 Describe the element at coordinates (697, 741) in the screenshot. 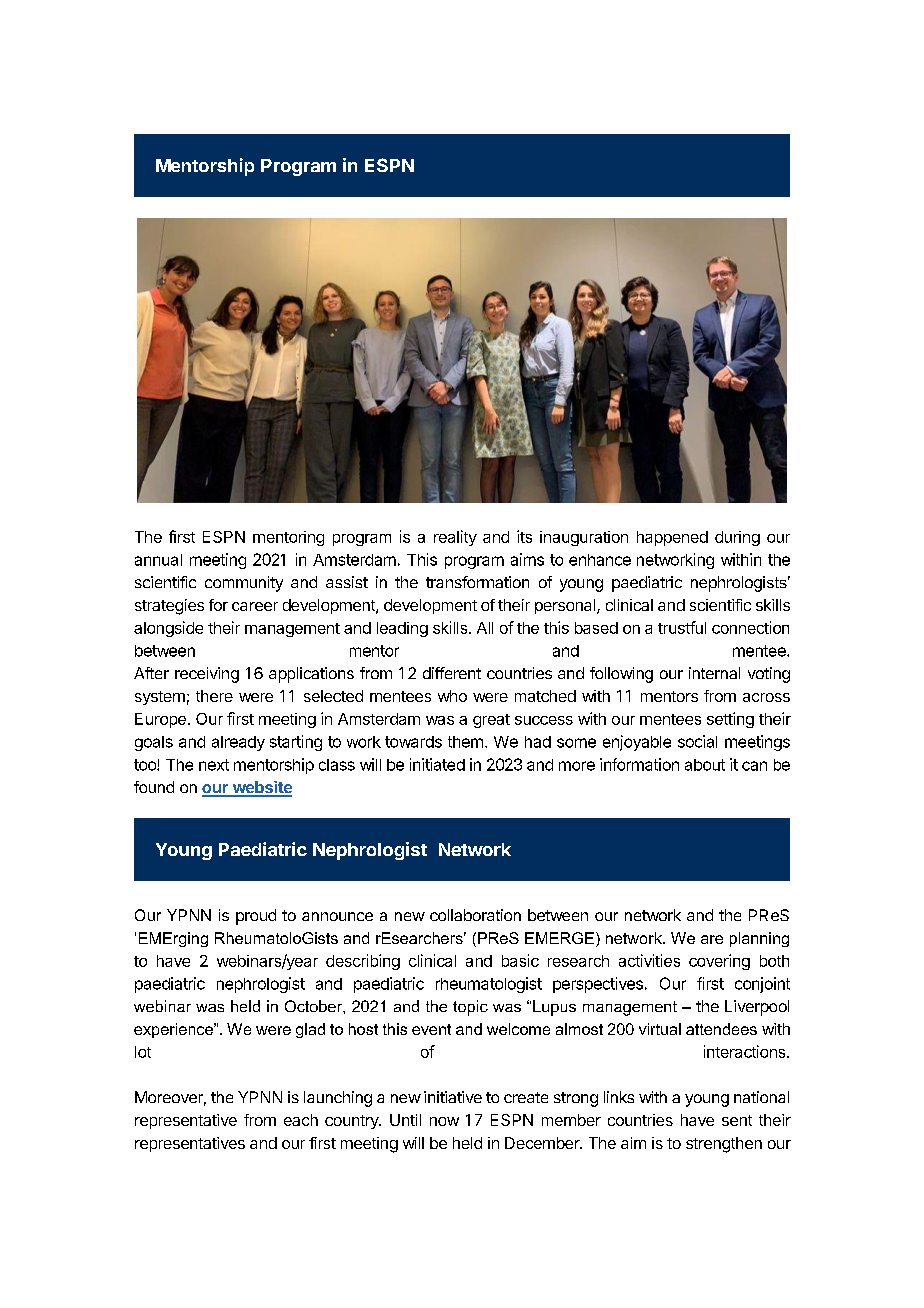

I see `social` at that location.
